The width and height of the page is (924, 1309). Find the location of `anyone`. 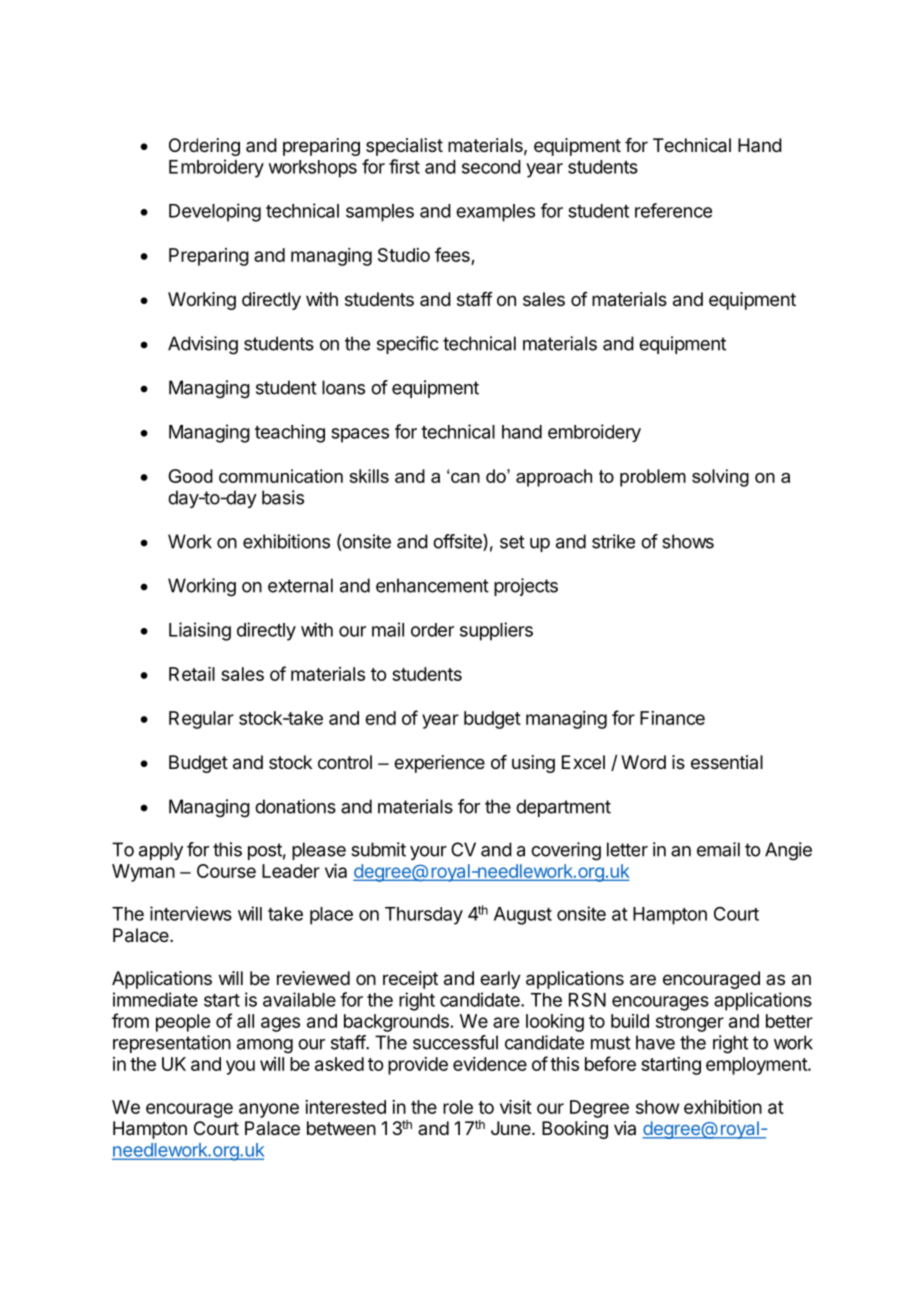

anyone is located at coordinates (269, 1110).
